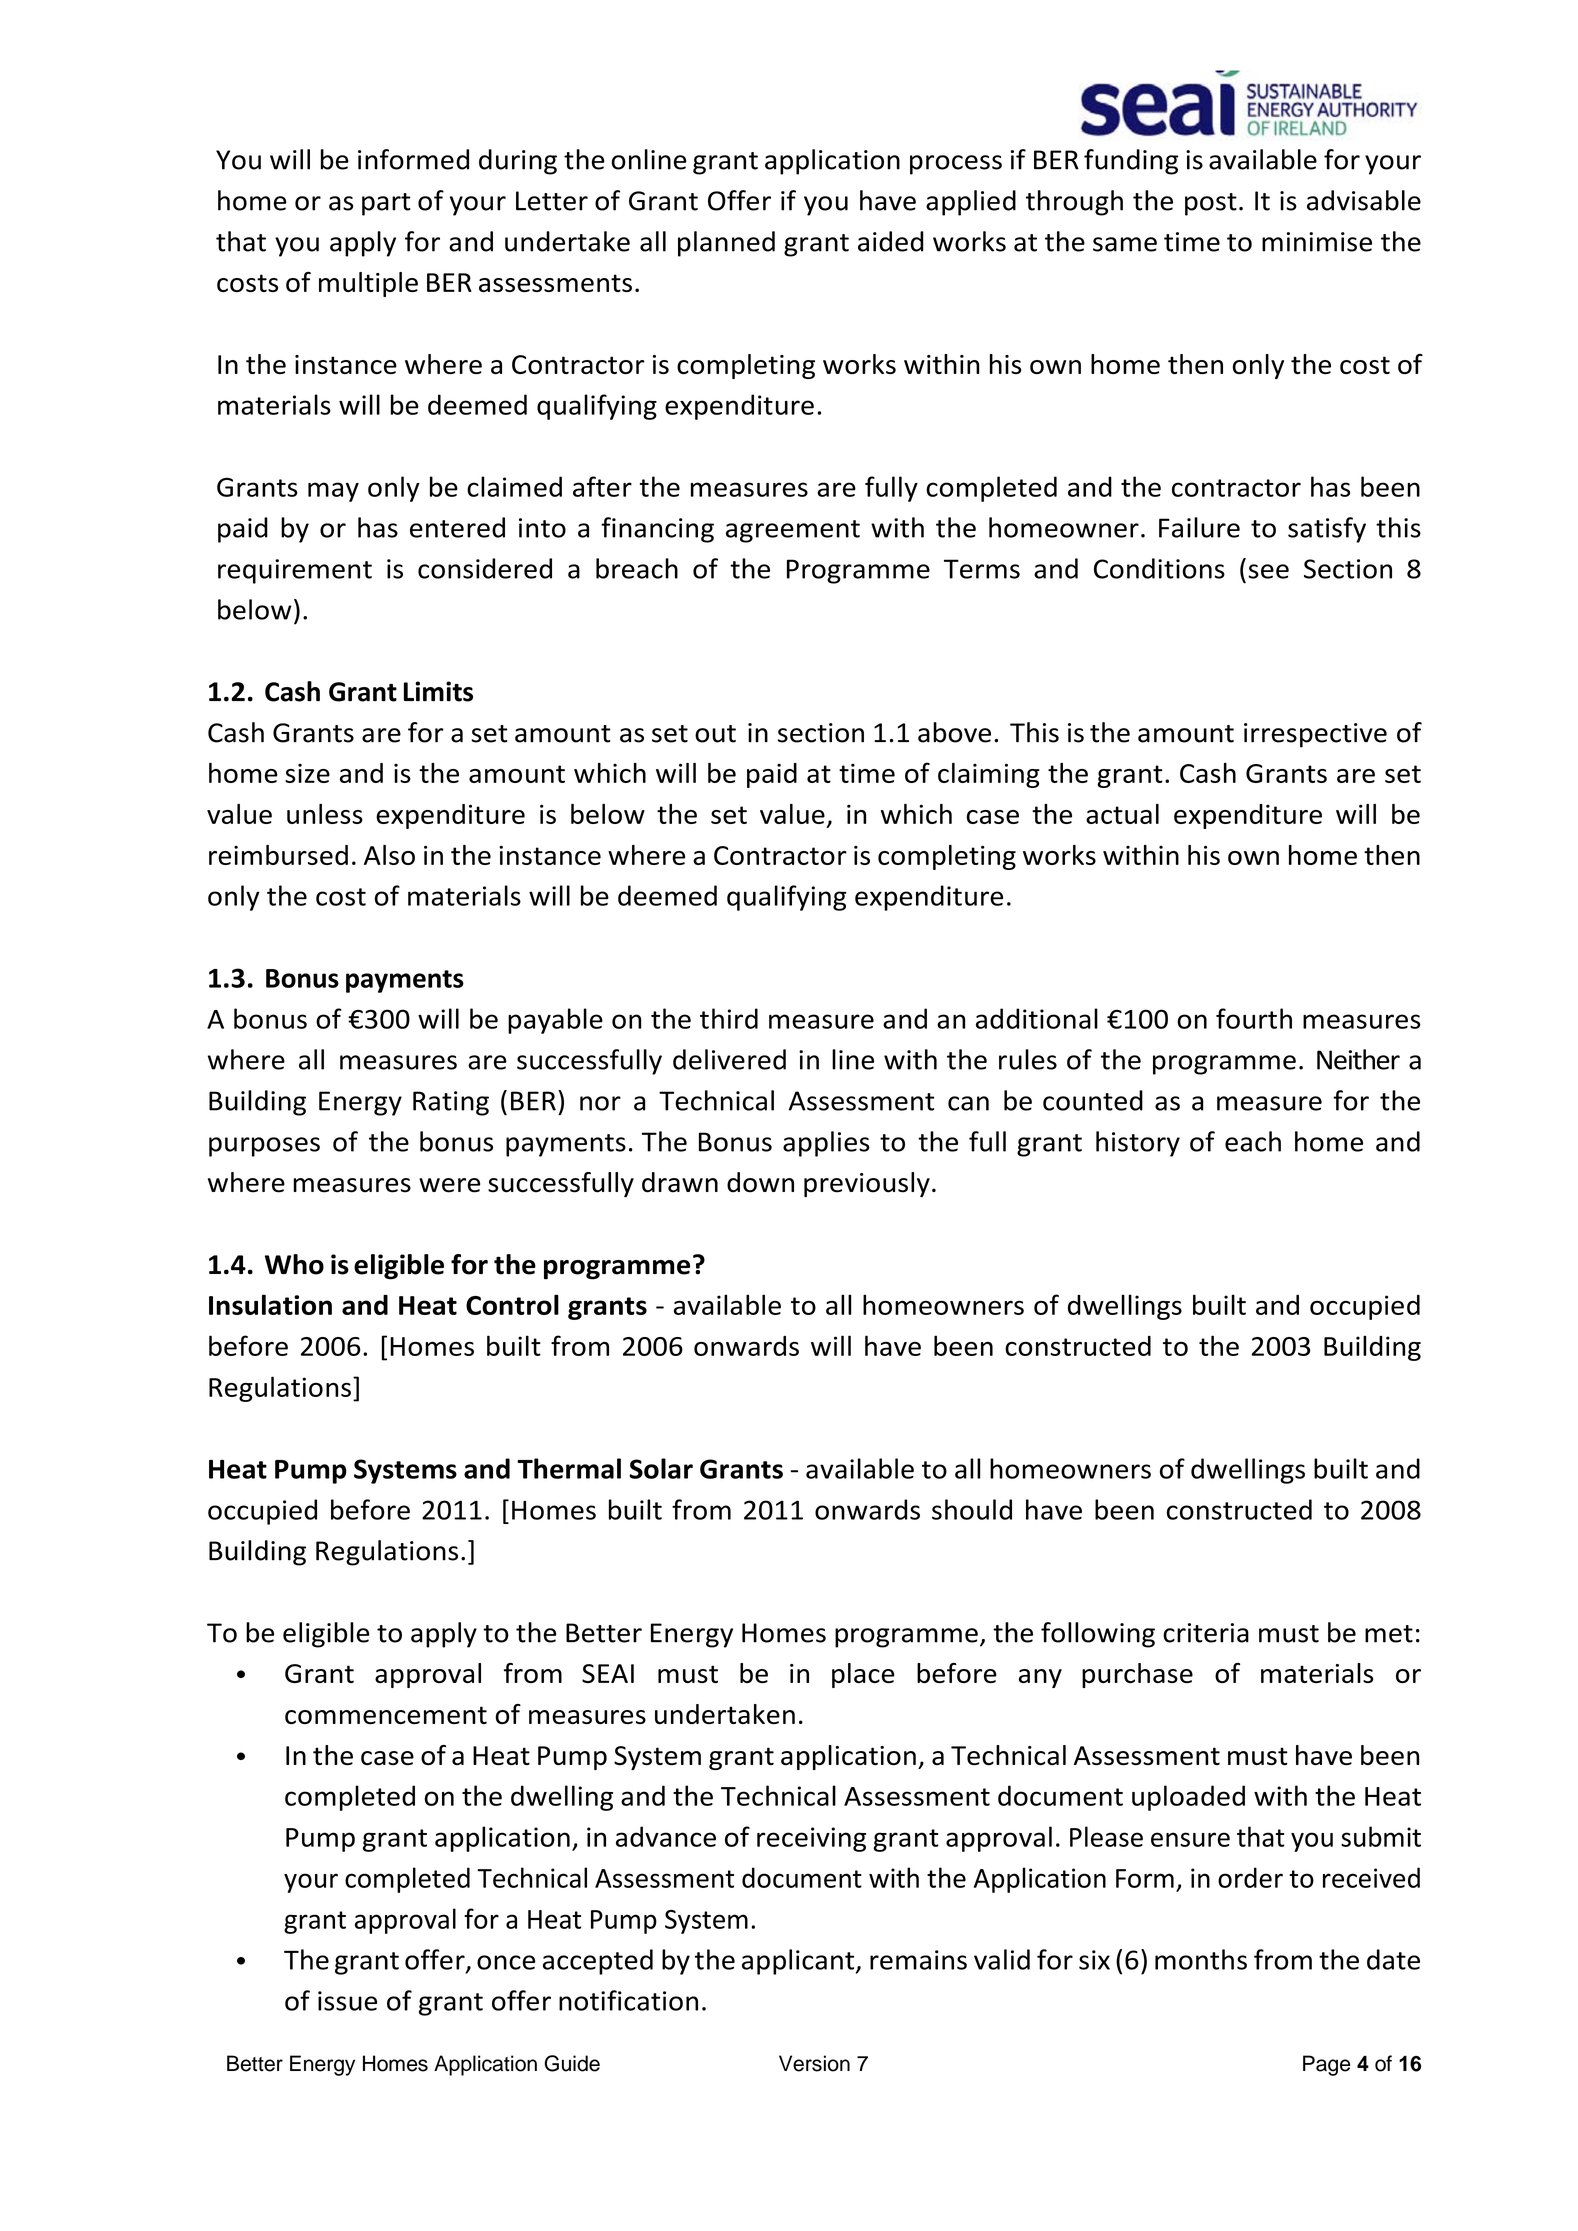 Image resolution: width=1578 pixels, height=2231 pixels. Describe the element at coordinates (661, 1468) in the screenshot. I see `Solar` at that location.
